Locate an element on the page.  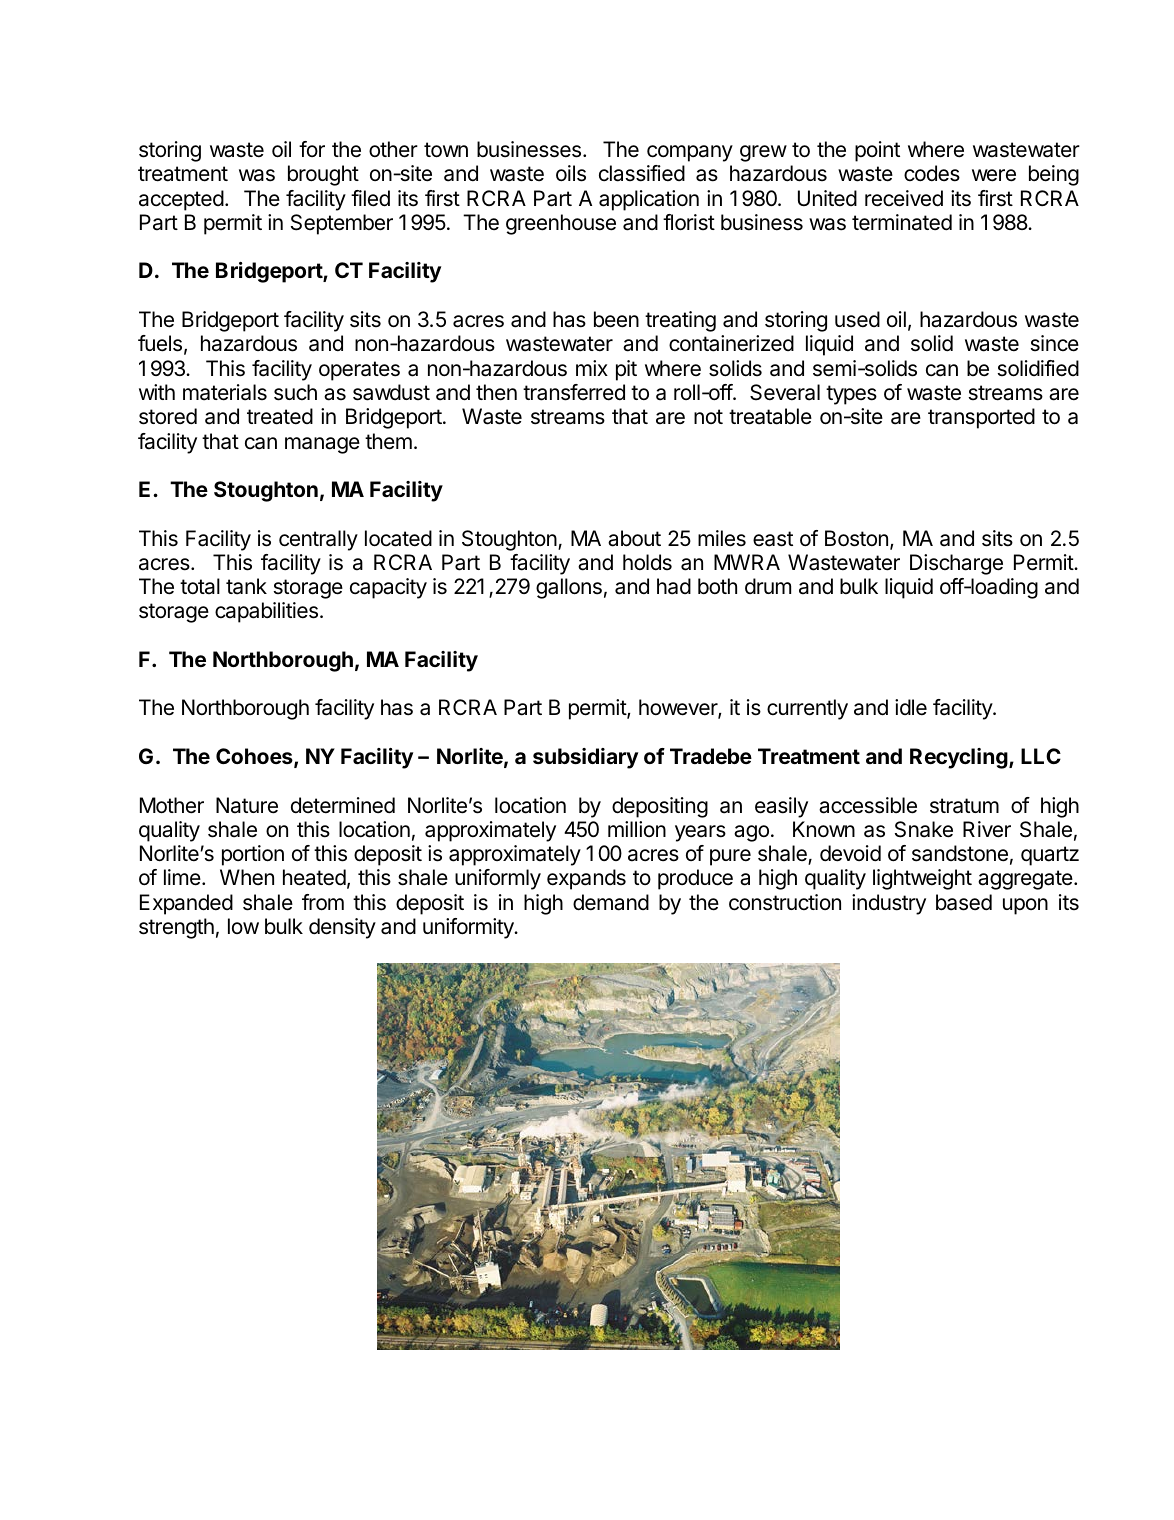
treated is located at coordinates (280, 416).
